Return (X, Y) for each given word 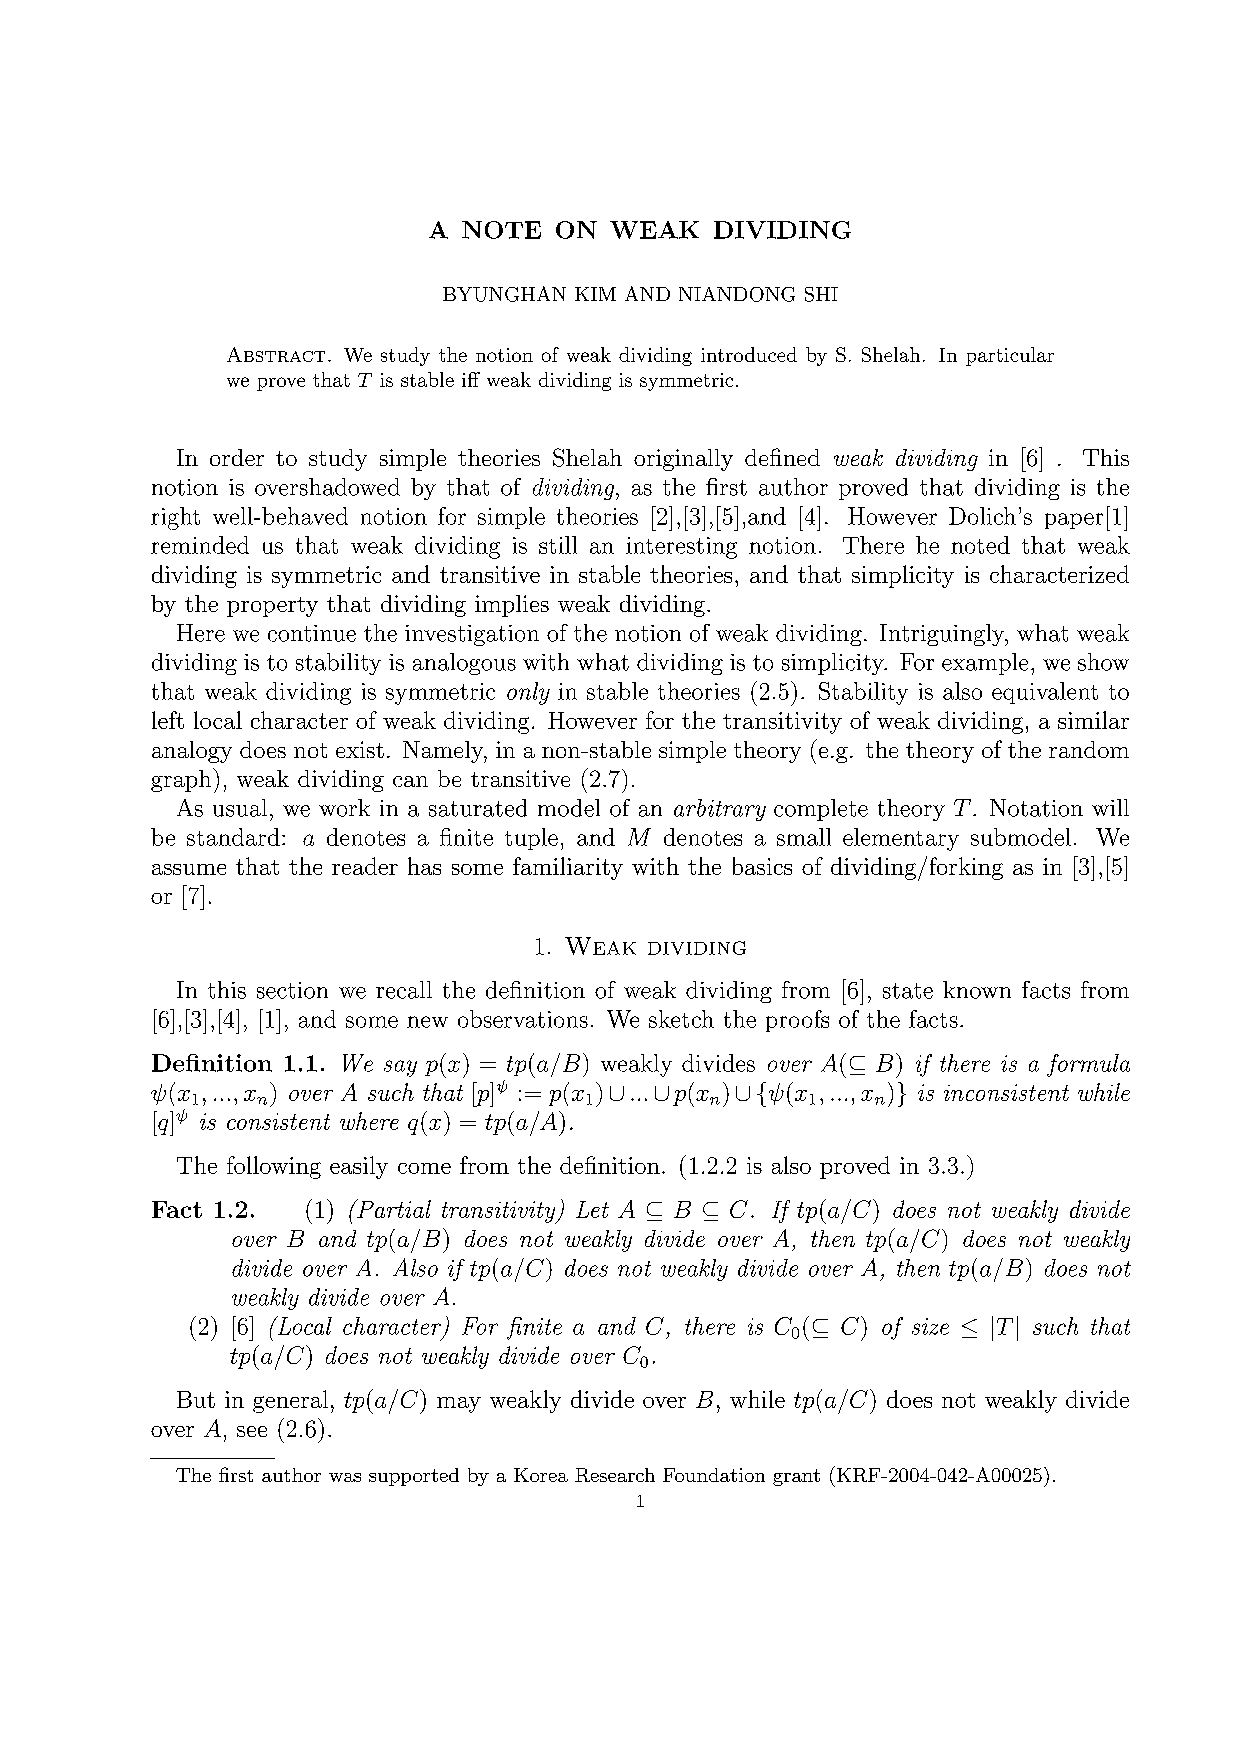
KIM (595, 294)
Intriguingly (943, 635)
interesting (681, 548)
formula (1088, 1065)
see (252, 1431)
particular (1010, 356)
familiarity (568, 868)
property (272, 607)
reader (365, 866)
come (424, 1168)
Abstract (276, 354)
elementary (901, 839)
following (274, 1167)
